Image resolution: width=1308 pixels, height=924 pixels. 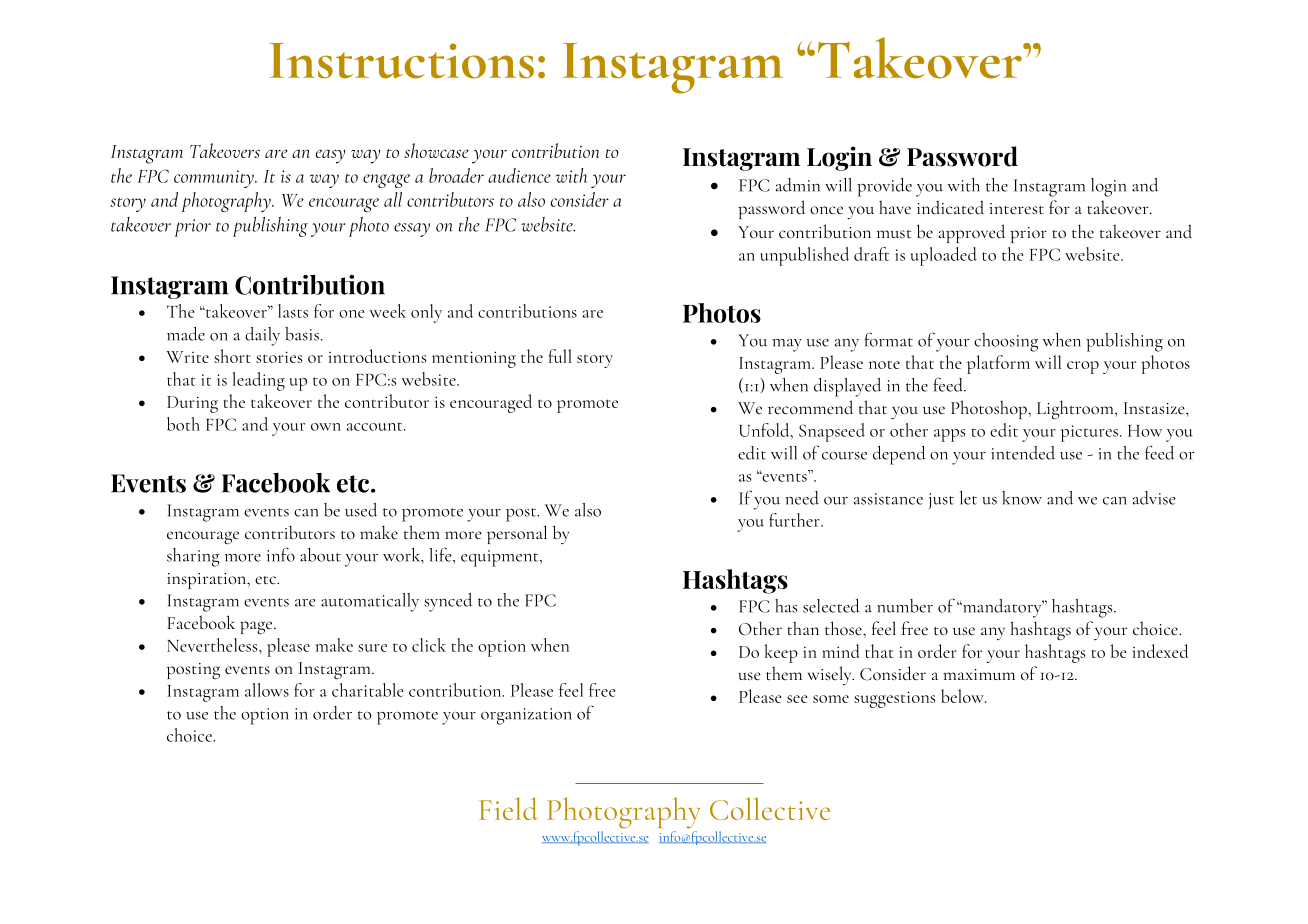 What do you see at coordinates (1016, 208) in the screenshot?
I see `interest` at bounding box center [1016, 208].
